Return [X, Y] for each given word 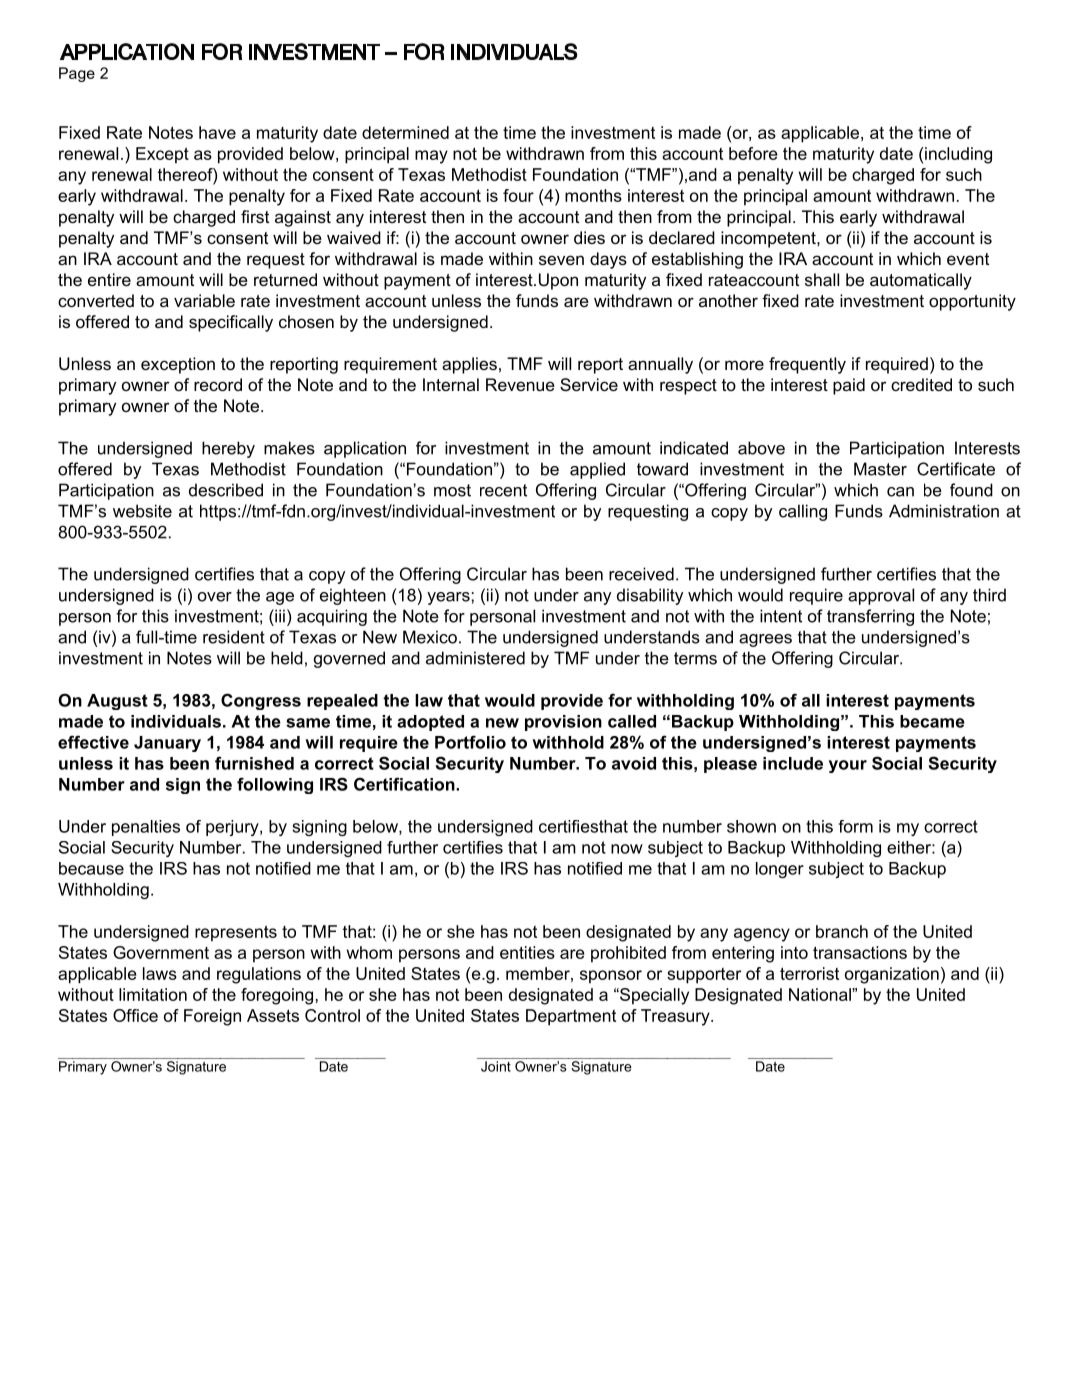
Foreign [212, 1017]
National [821, 994]
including [958, 155]
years [448, 598]
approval [881, 596]
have [217, 132]
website [142, 511]
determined [405, 132]
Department [571, 1017]
